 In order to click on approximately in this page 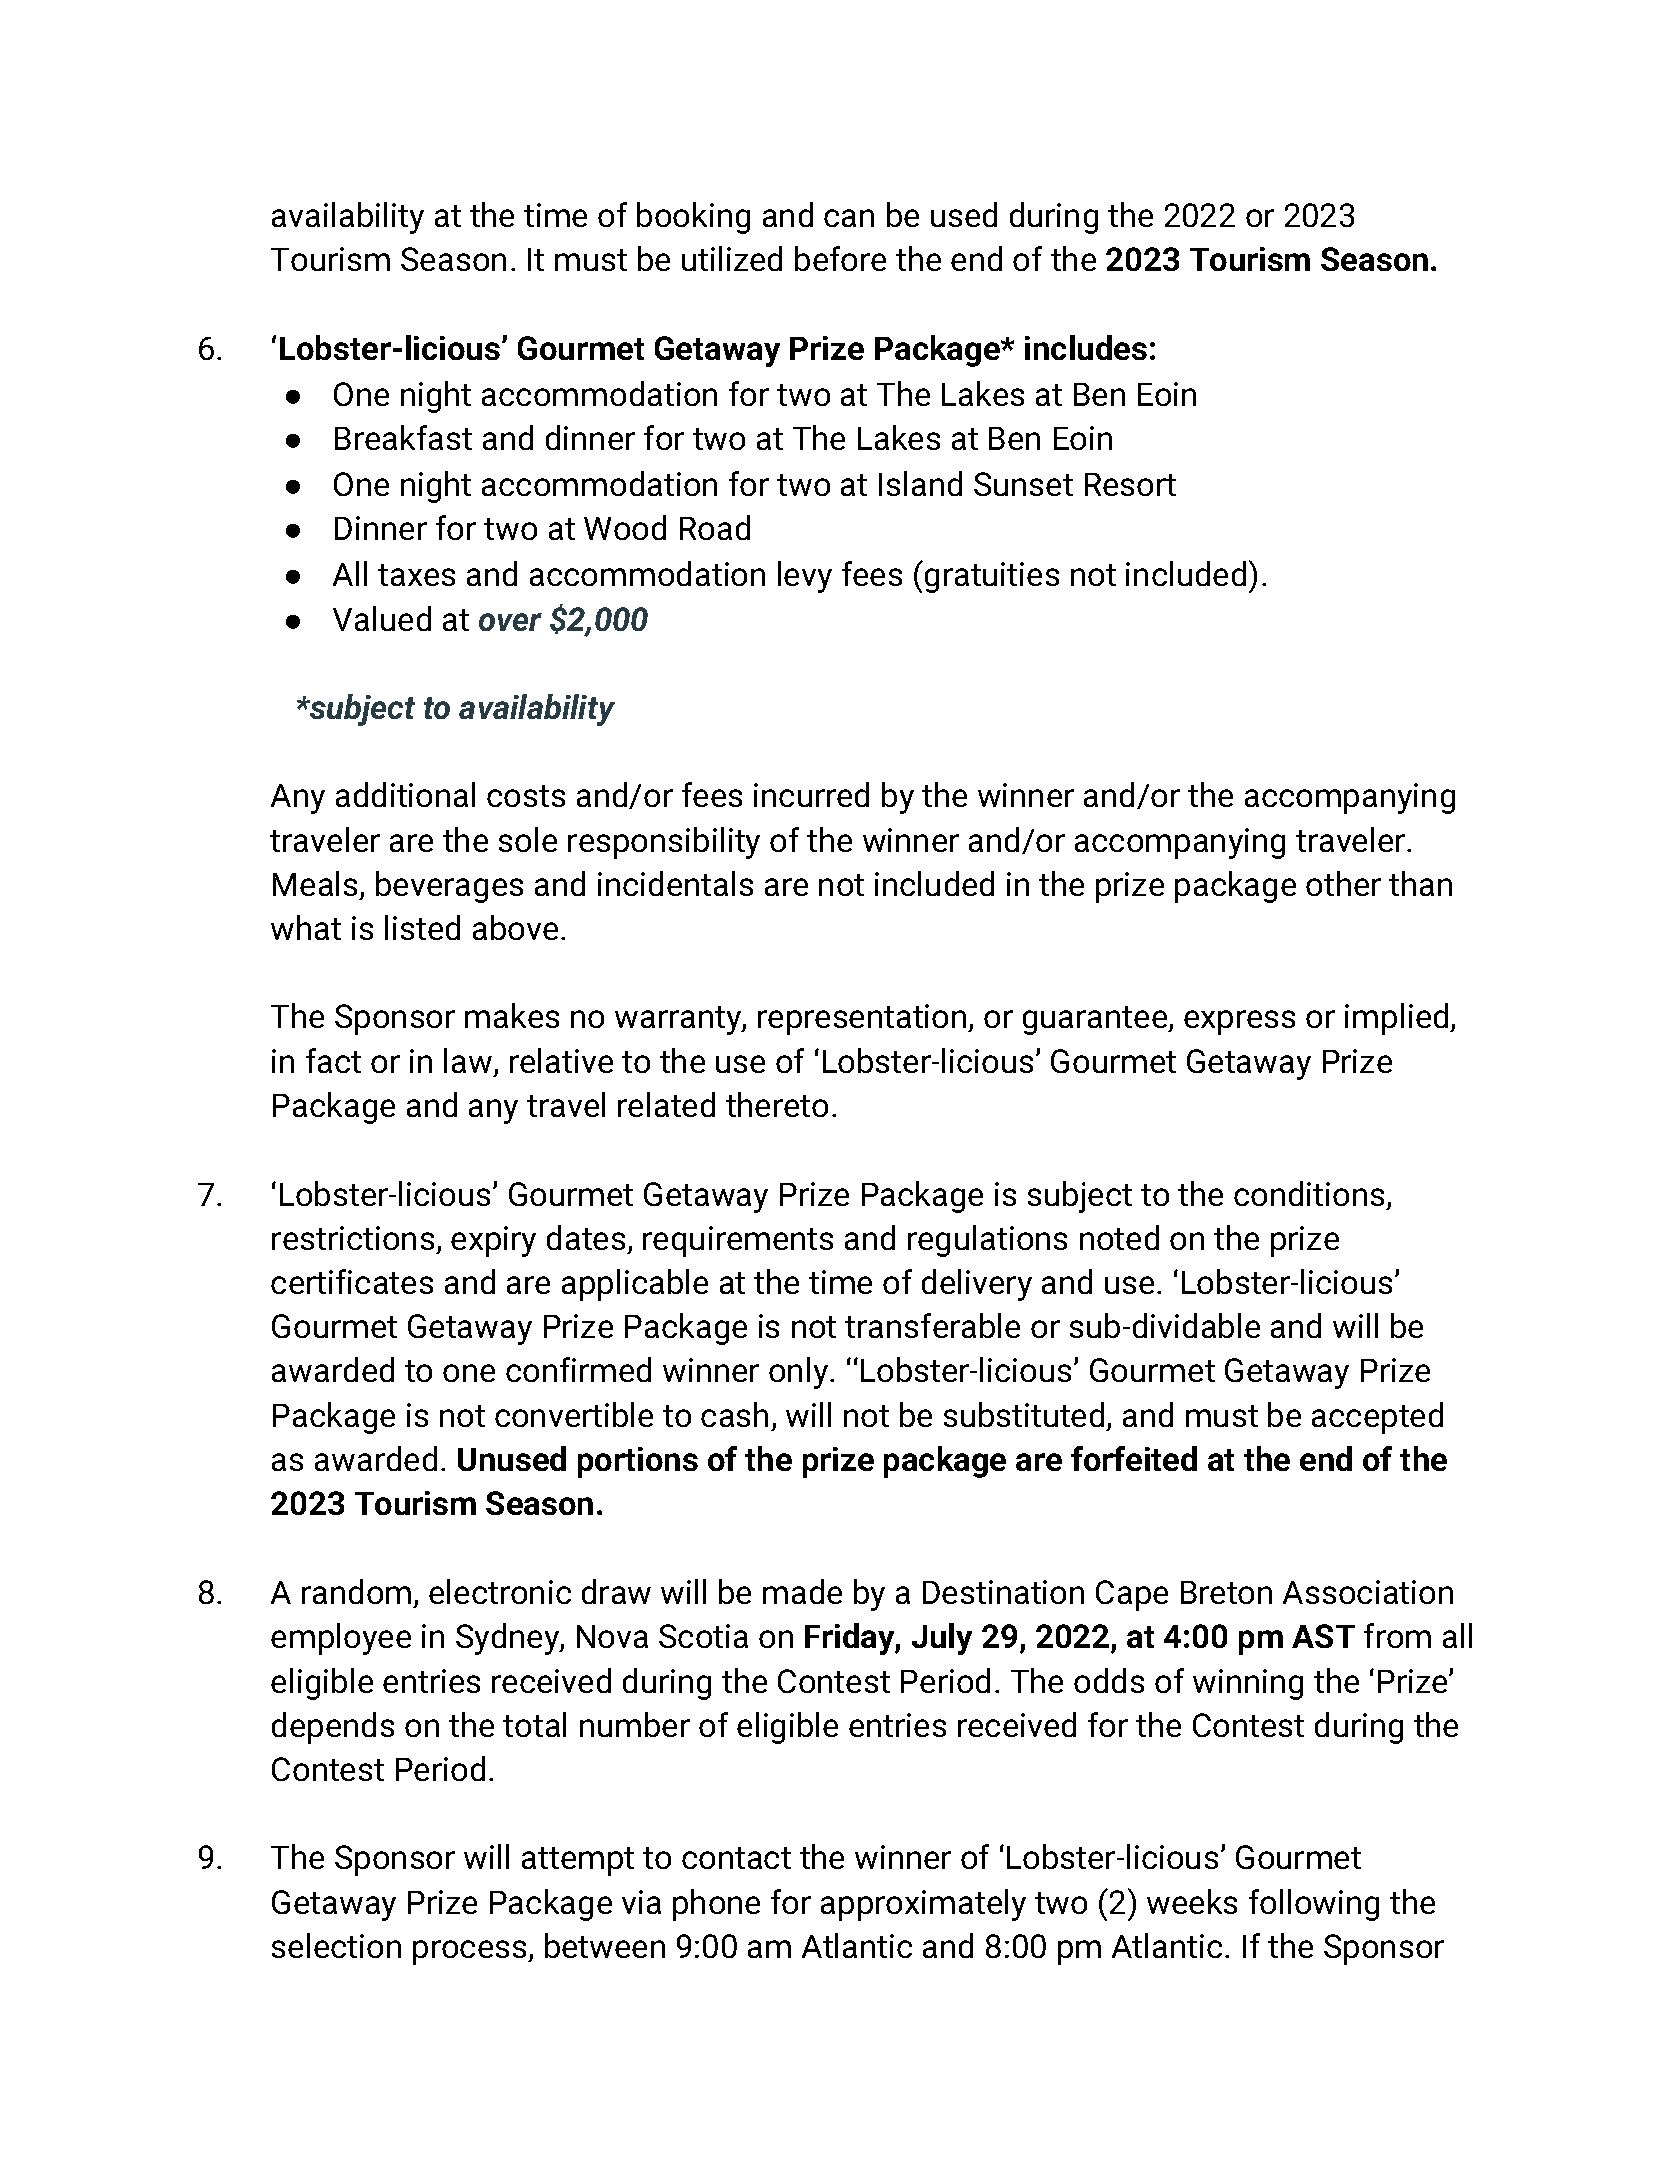, I will do `click(923, 1905)`.
